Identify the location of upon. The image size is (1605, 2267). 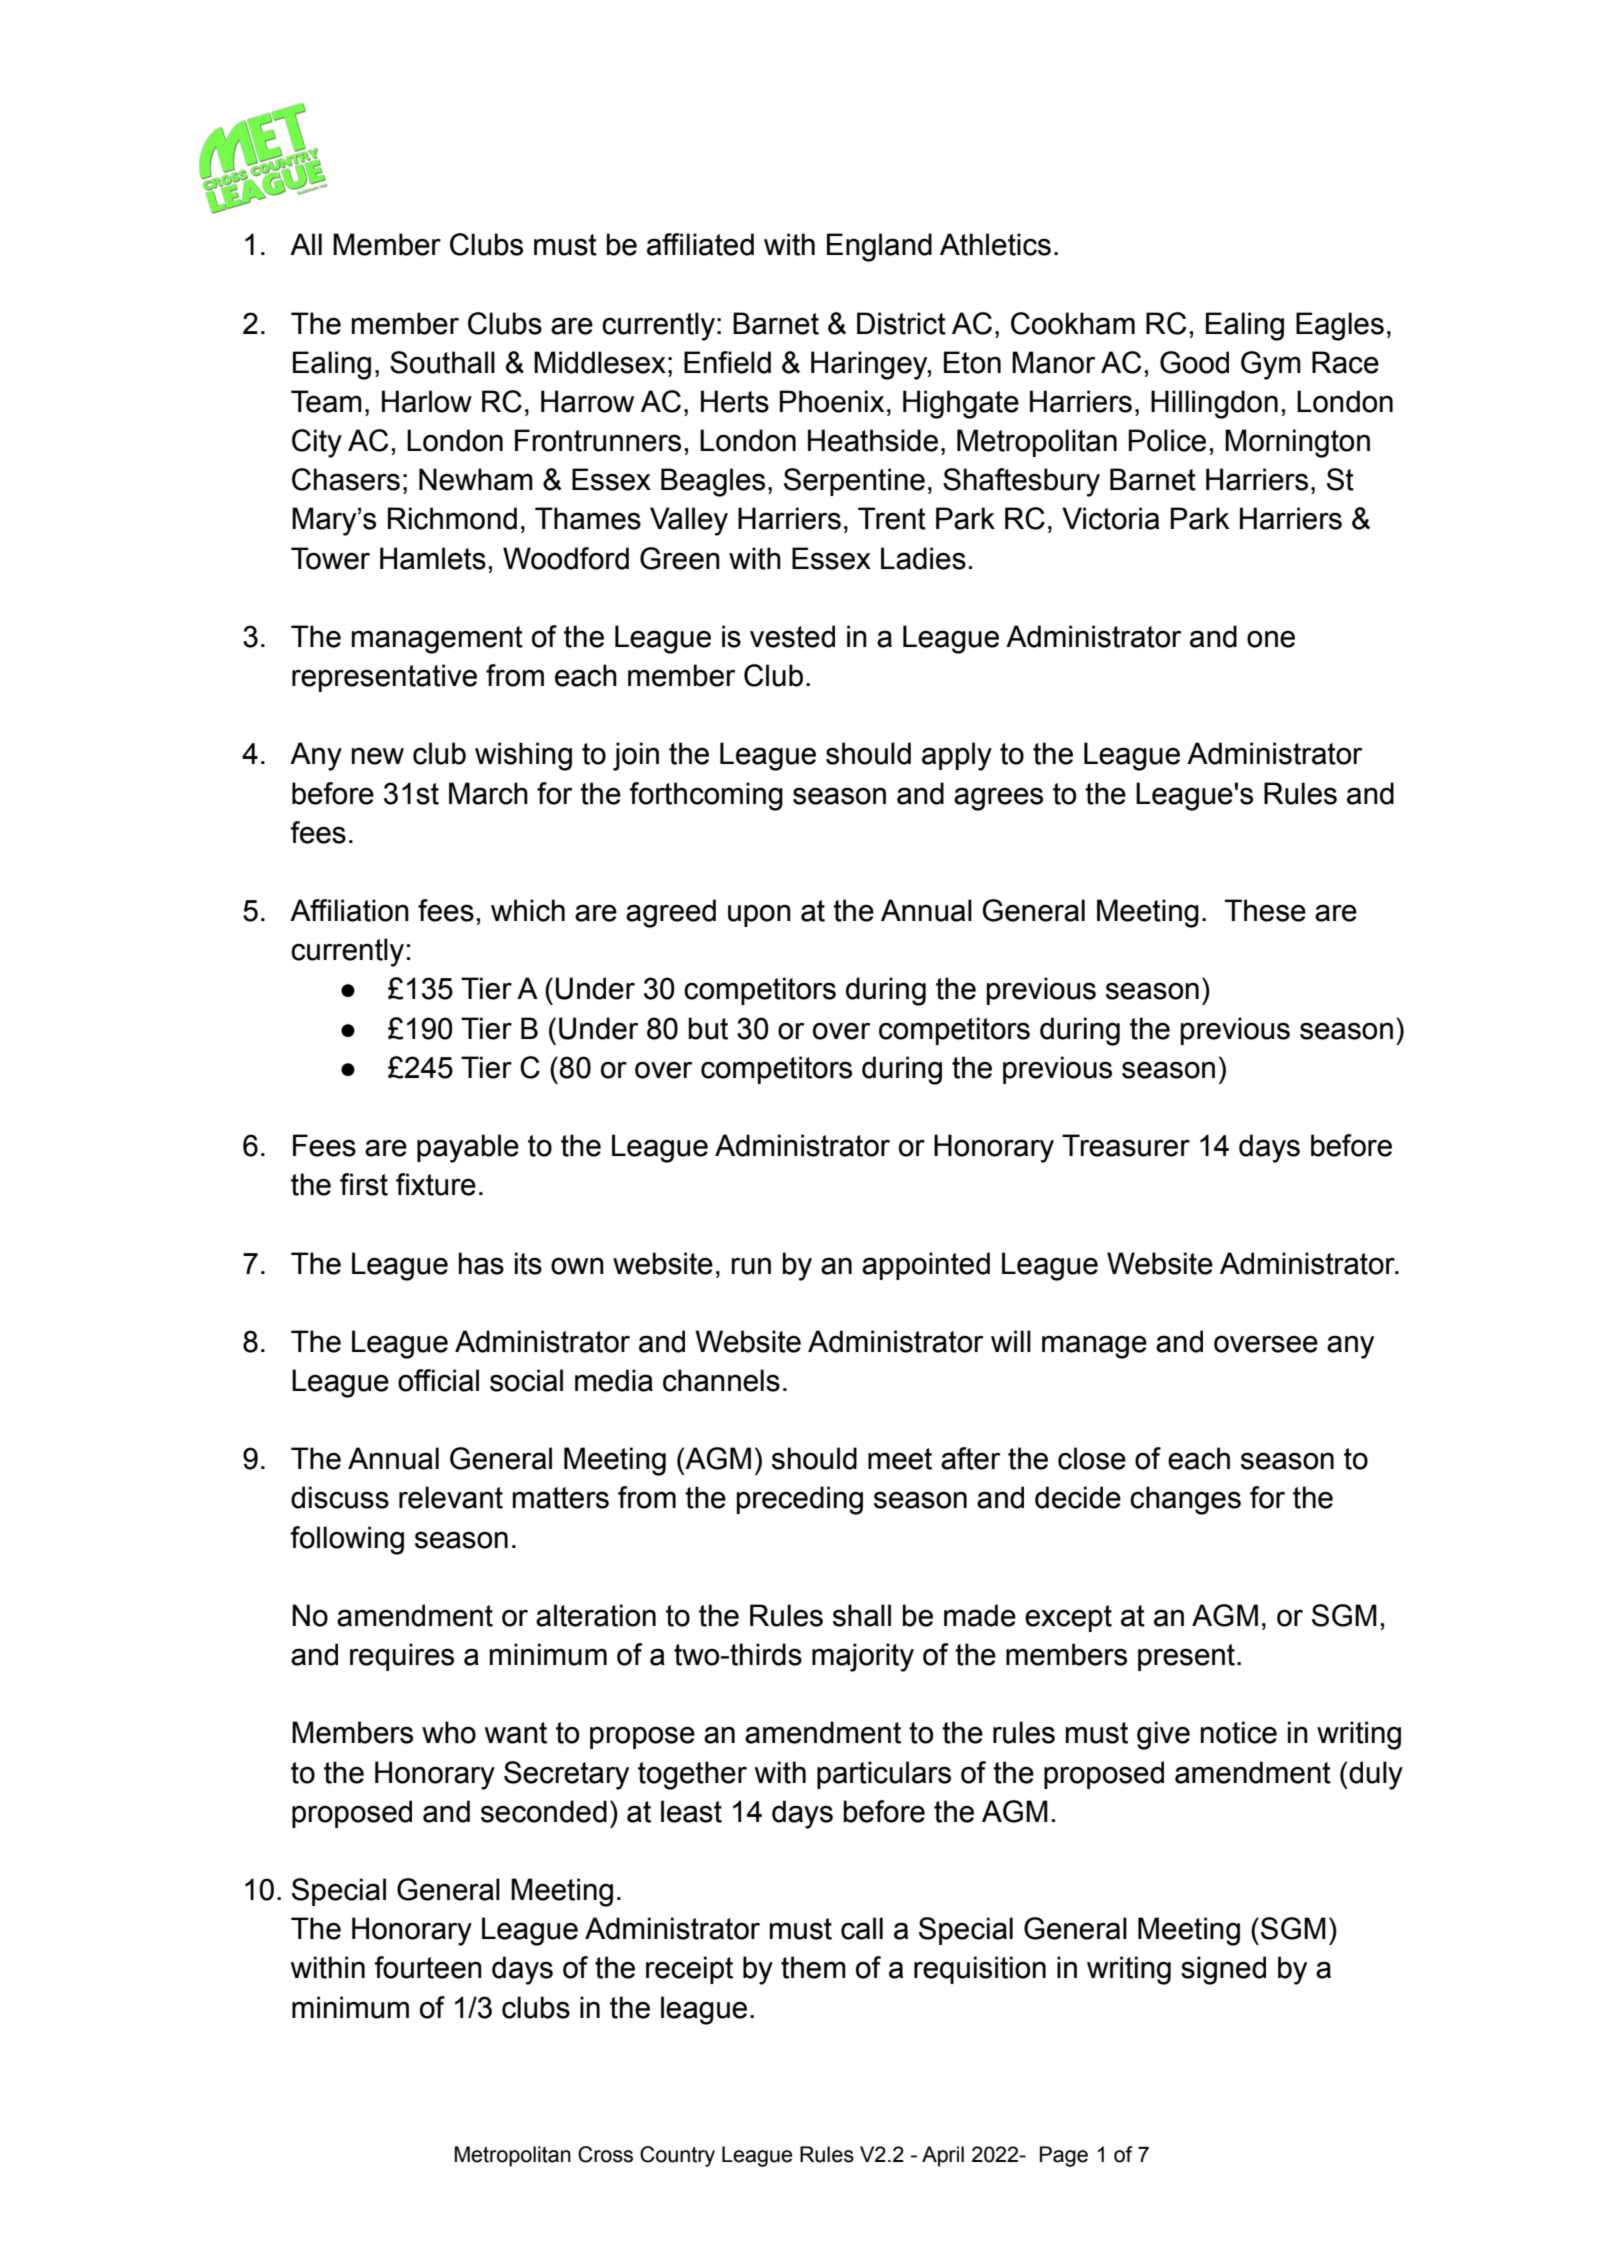
(759, 915).
